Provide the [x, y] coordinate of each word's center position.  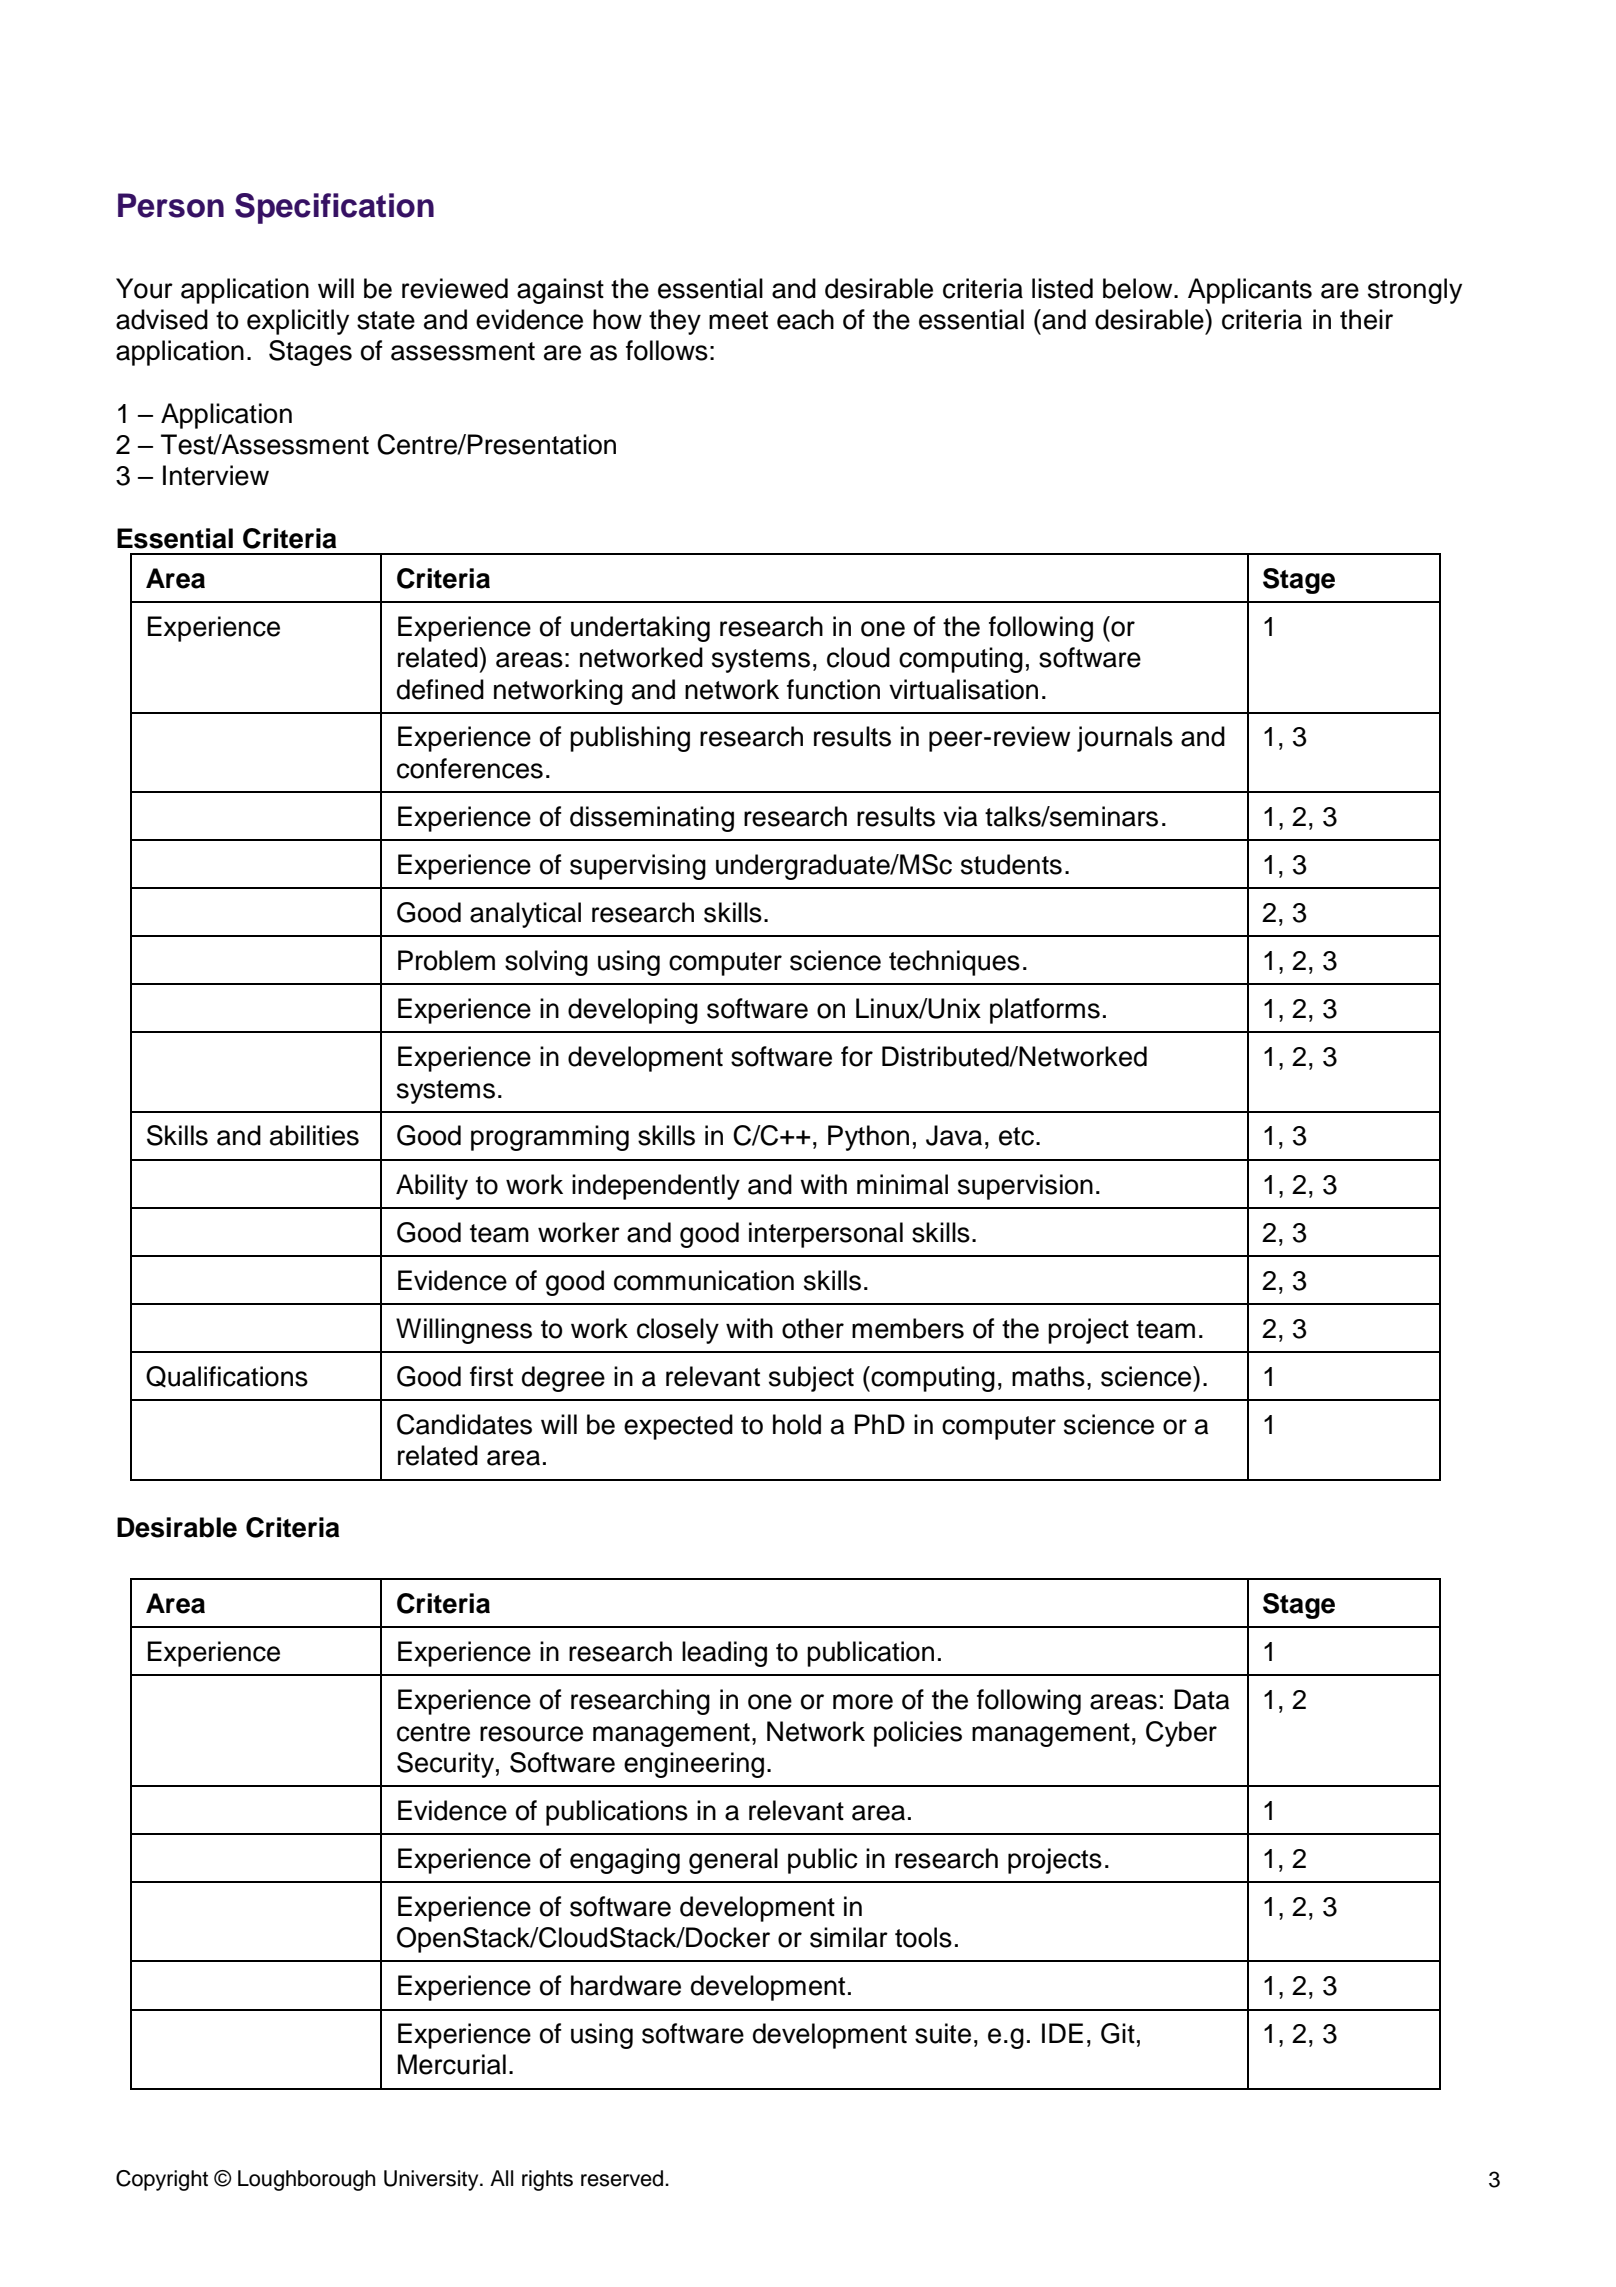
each [805, 319]
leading [724, 1654]
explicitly [298, 322]
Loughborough [306, 2180]
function [833, 689]
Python [868, 1138]
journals [1125, 739]
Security [445, 1765]
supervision [1025, 1187]
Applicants [1250, 291]
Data [1201, 1699]
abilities [314, 1135]
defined [440, 689]
